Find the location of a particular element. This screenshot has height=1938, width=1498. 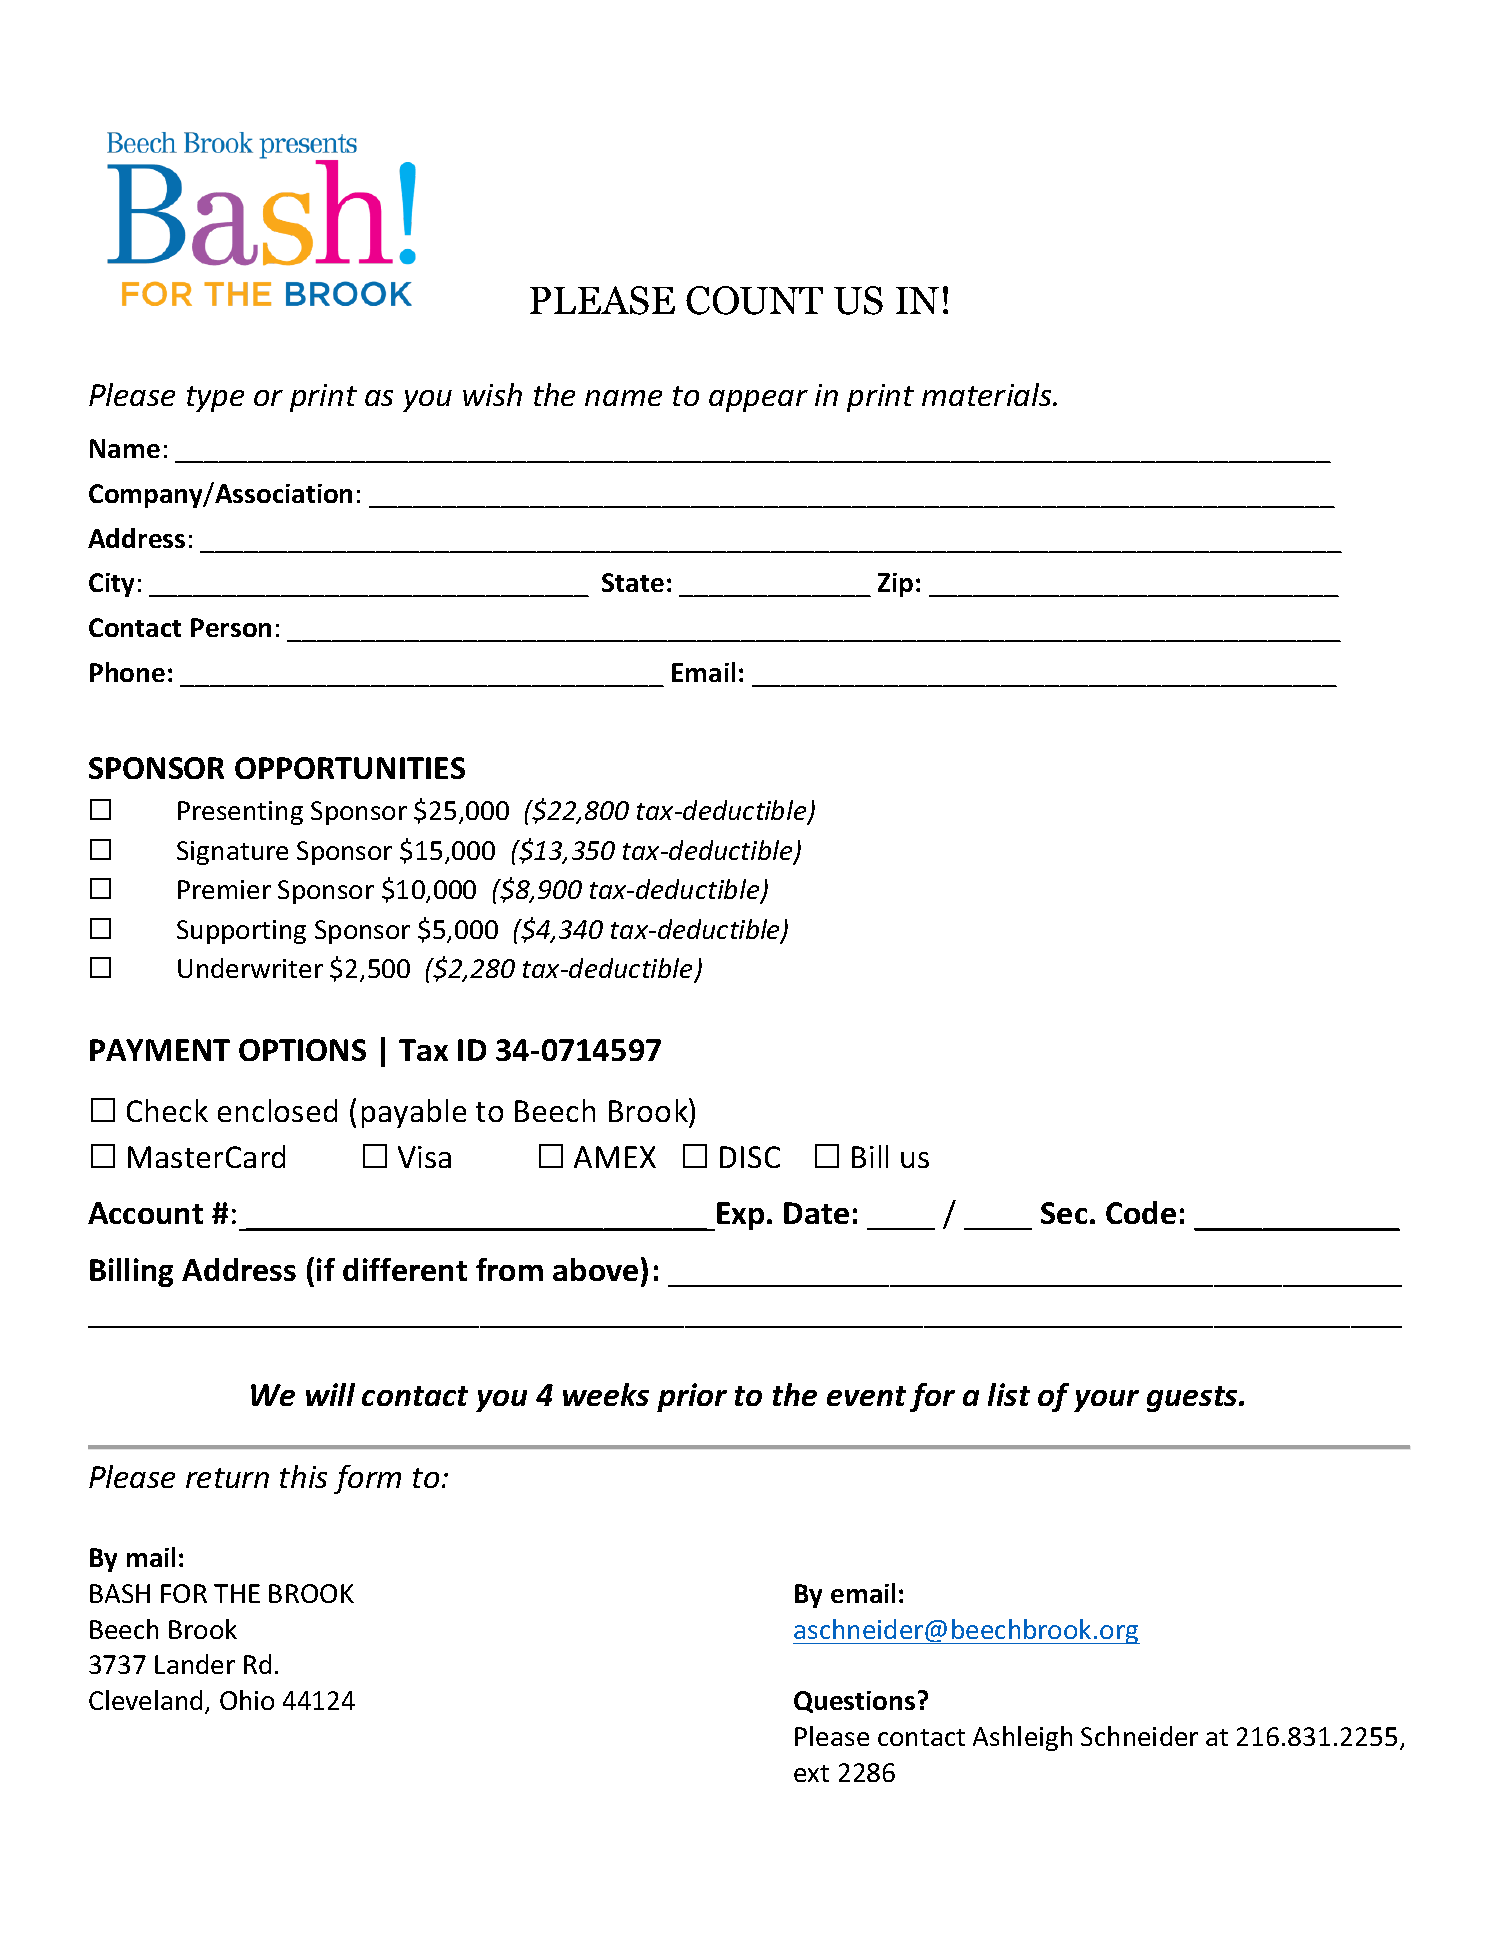

Sec is located at coordinates (1064, 1213).
